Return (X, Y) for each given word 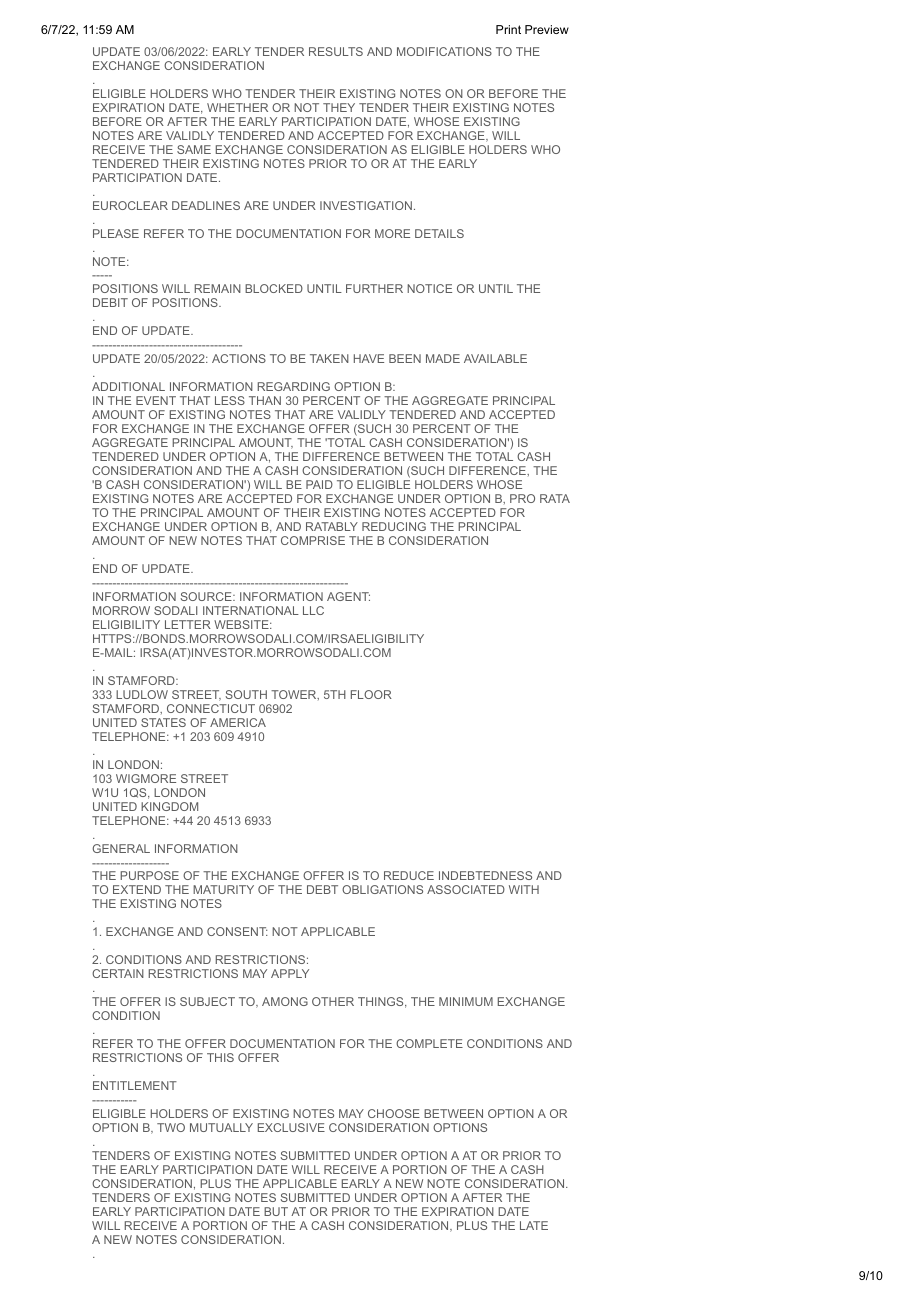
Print (508, 29)
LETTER (188, 624)
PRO (522, 498)
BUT (276, 1211)
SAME (194, 149)
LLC (313, 610)
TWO (171, 1127)
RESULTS (336, 51)
